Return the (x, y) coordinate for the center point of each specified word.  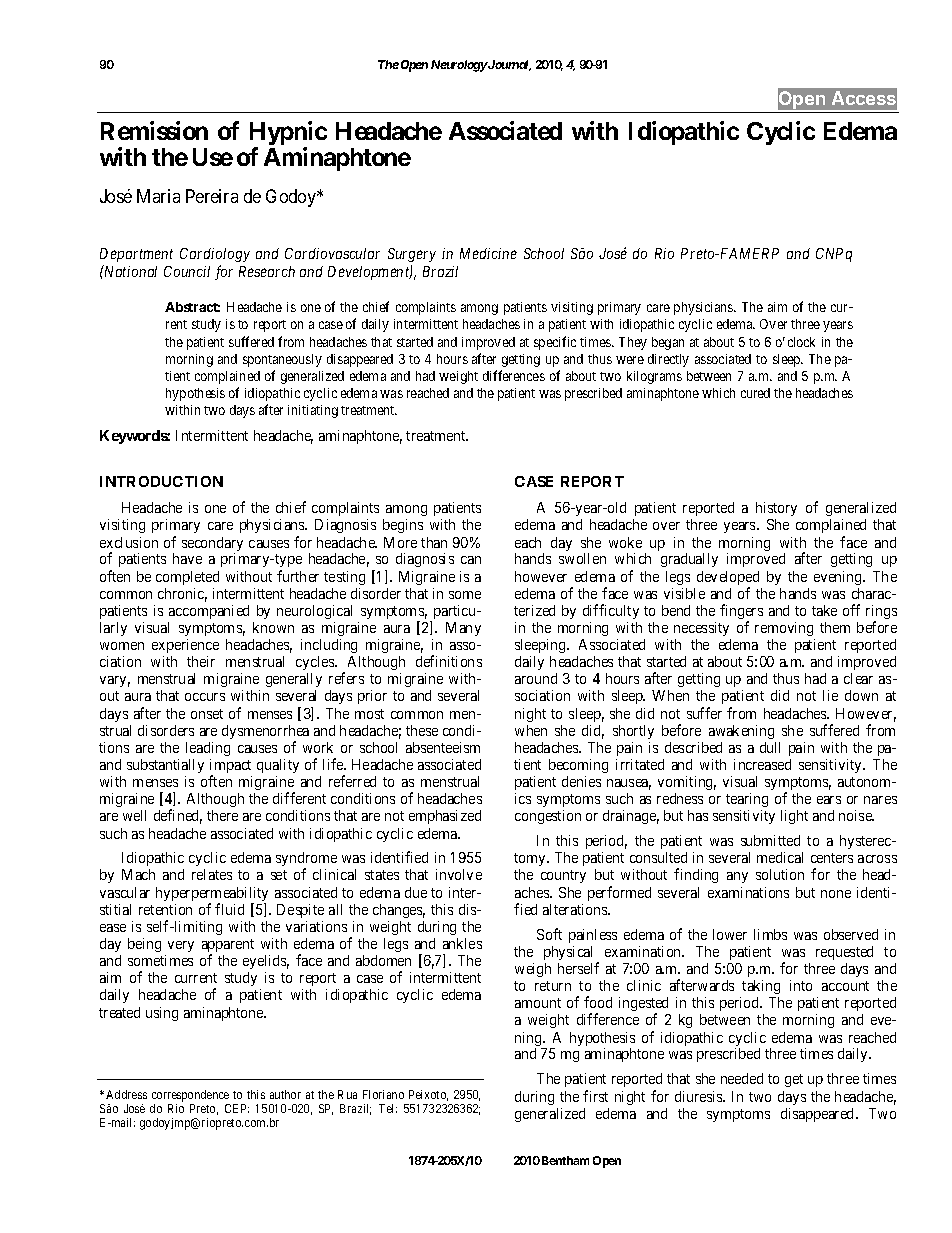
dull (770, 747)
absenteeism (443, 747)
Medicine (488, 253)
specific (555, 343)
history (776, 509)
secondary (212, 545)
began (668, 343)
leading (208, 749)
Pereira (212, 196)
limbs (770, 934)
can (471, 560)
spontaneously (282, 360)
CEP (237, 1108)
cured (755, 393)
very (181, 946)
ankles (462, 943)
